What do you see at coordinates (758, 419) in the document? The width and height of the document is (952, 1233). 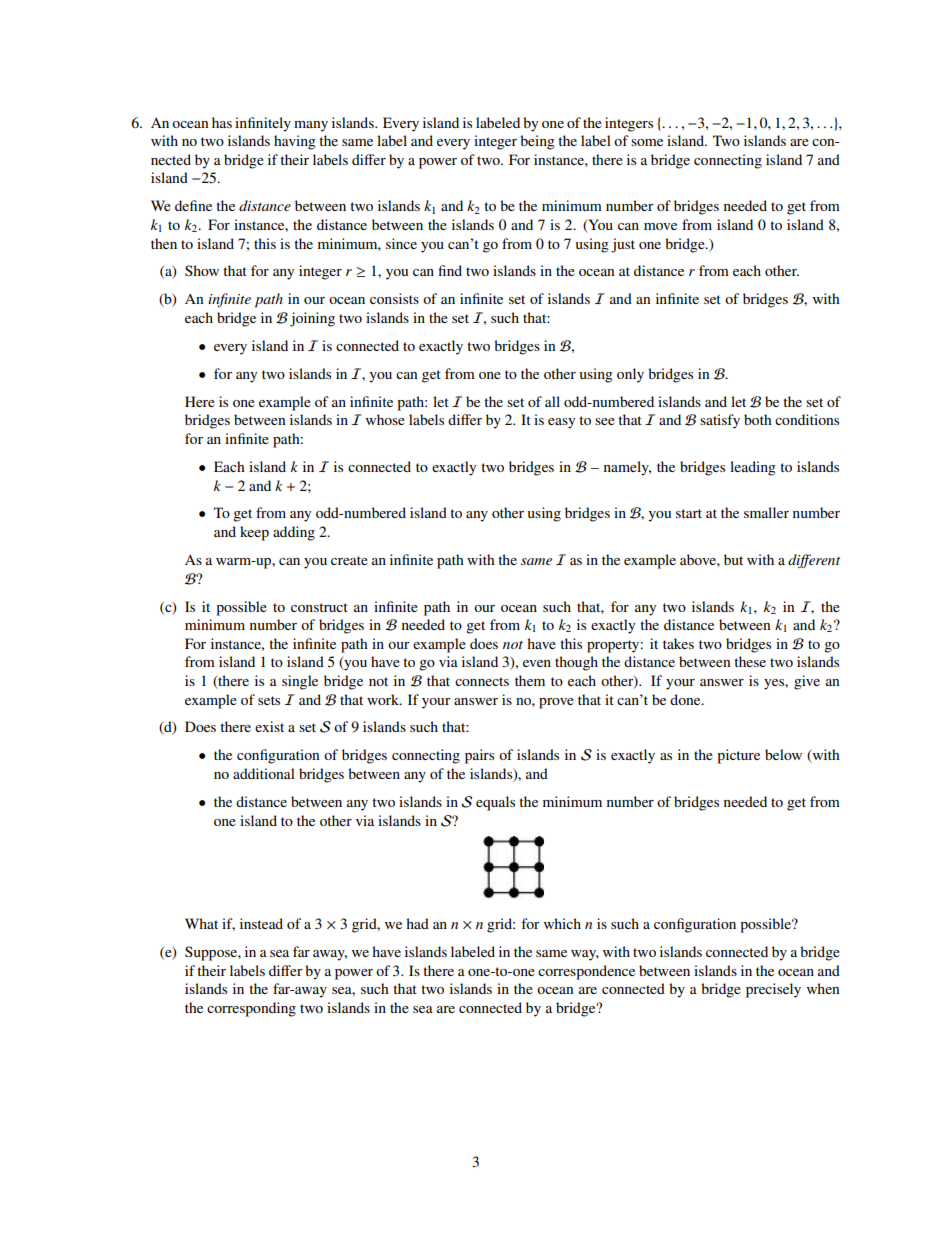 I see `both` at bounding box center [758, 419].
